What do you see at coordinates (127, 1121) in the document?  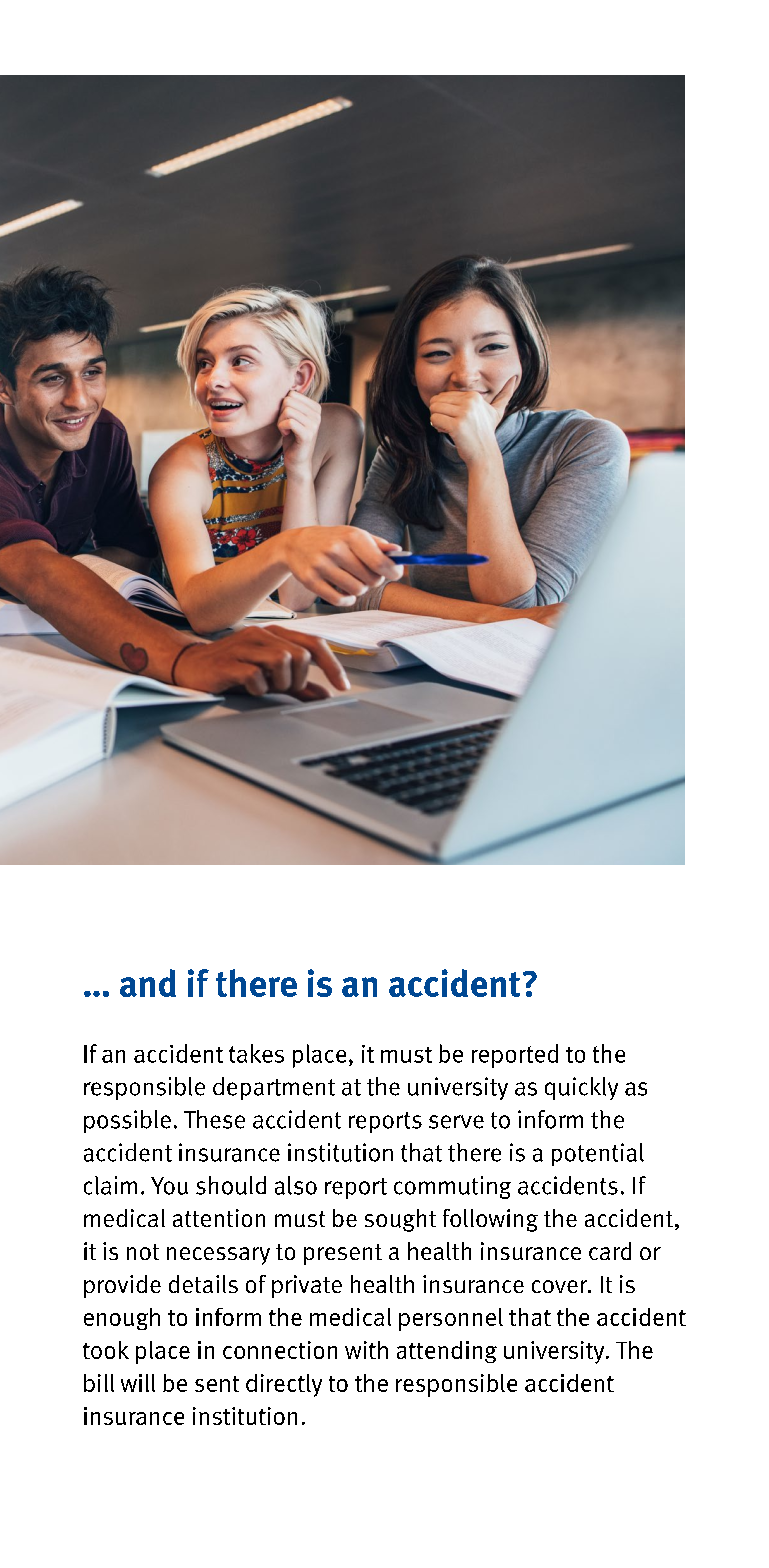 I see `possible` at bounding box center [127, 1121].
